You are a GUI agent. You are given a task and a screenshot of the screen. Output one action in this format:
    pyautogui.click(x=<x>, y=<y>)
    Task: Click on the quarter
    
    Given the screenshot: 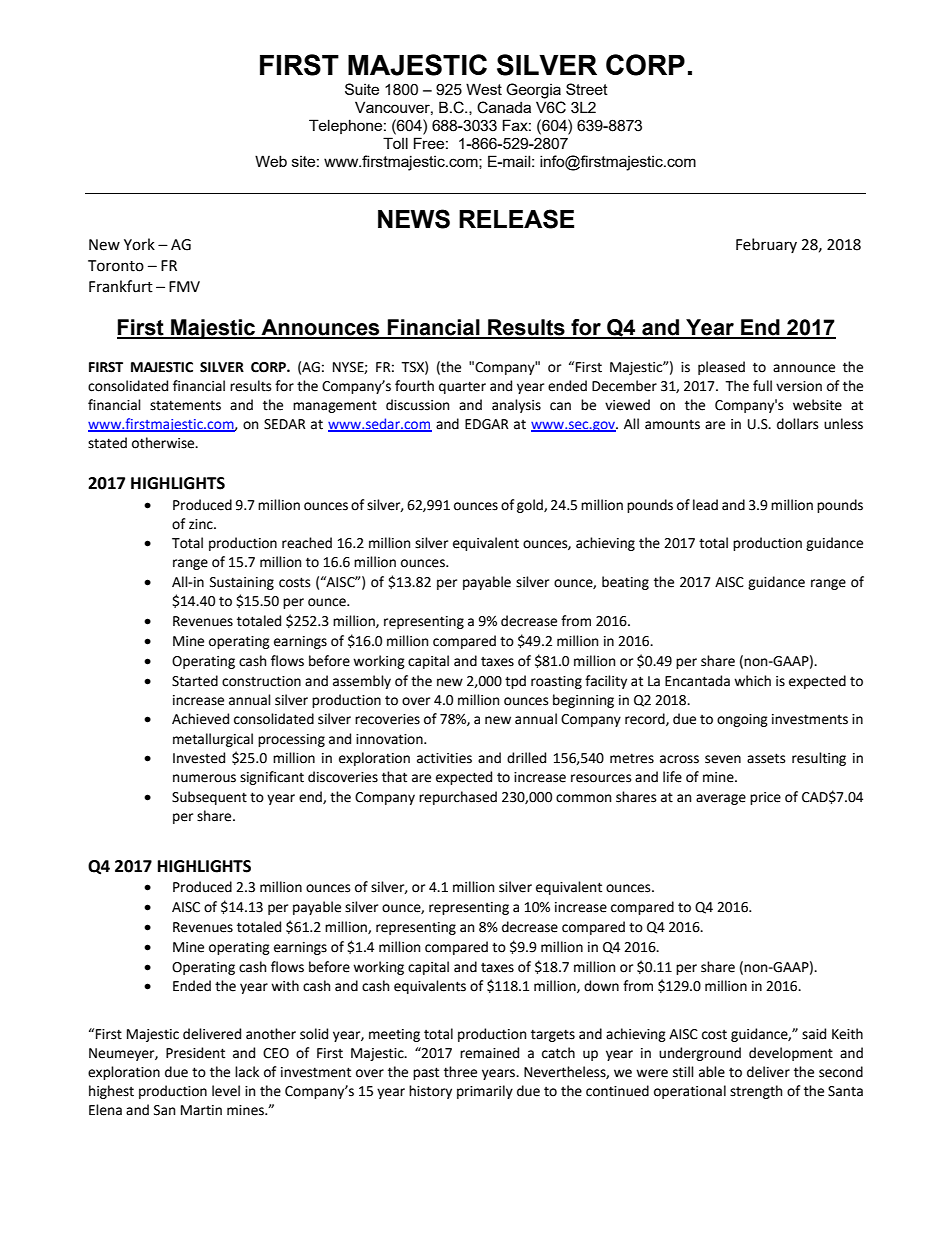 What is the action you would take?
    pyautogui.click(x=462, y=387)
